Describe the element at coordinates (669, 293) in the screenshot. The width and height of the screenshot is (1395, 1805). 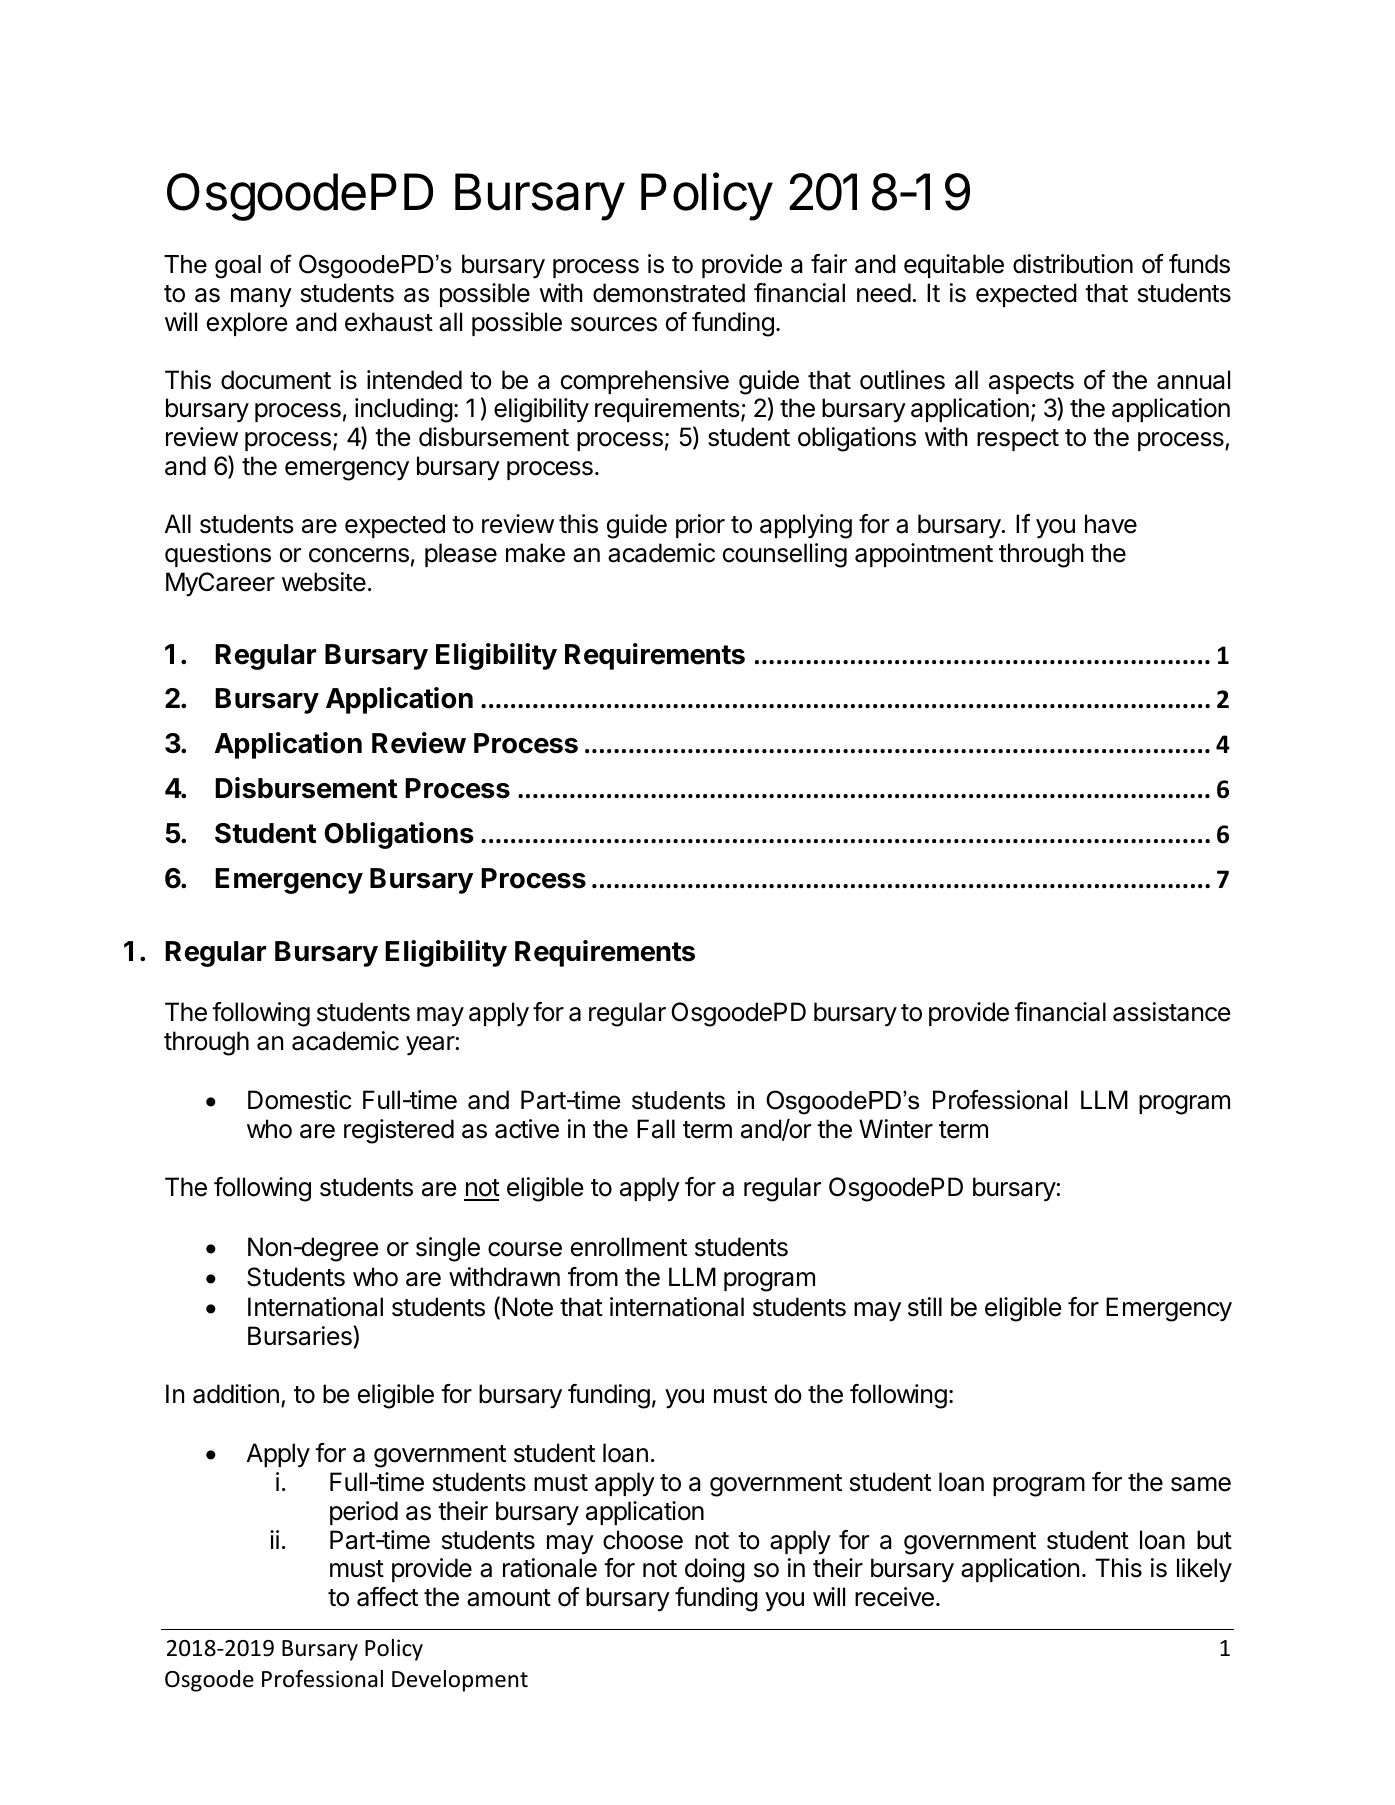
I see `demonstrated` at that location.
